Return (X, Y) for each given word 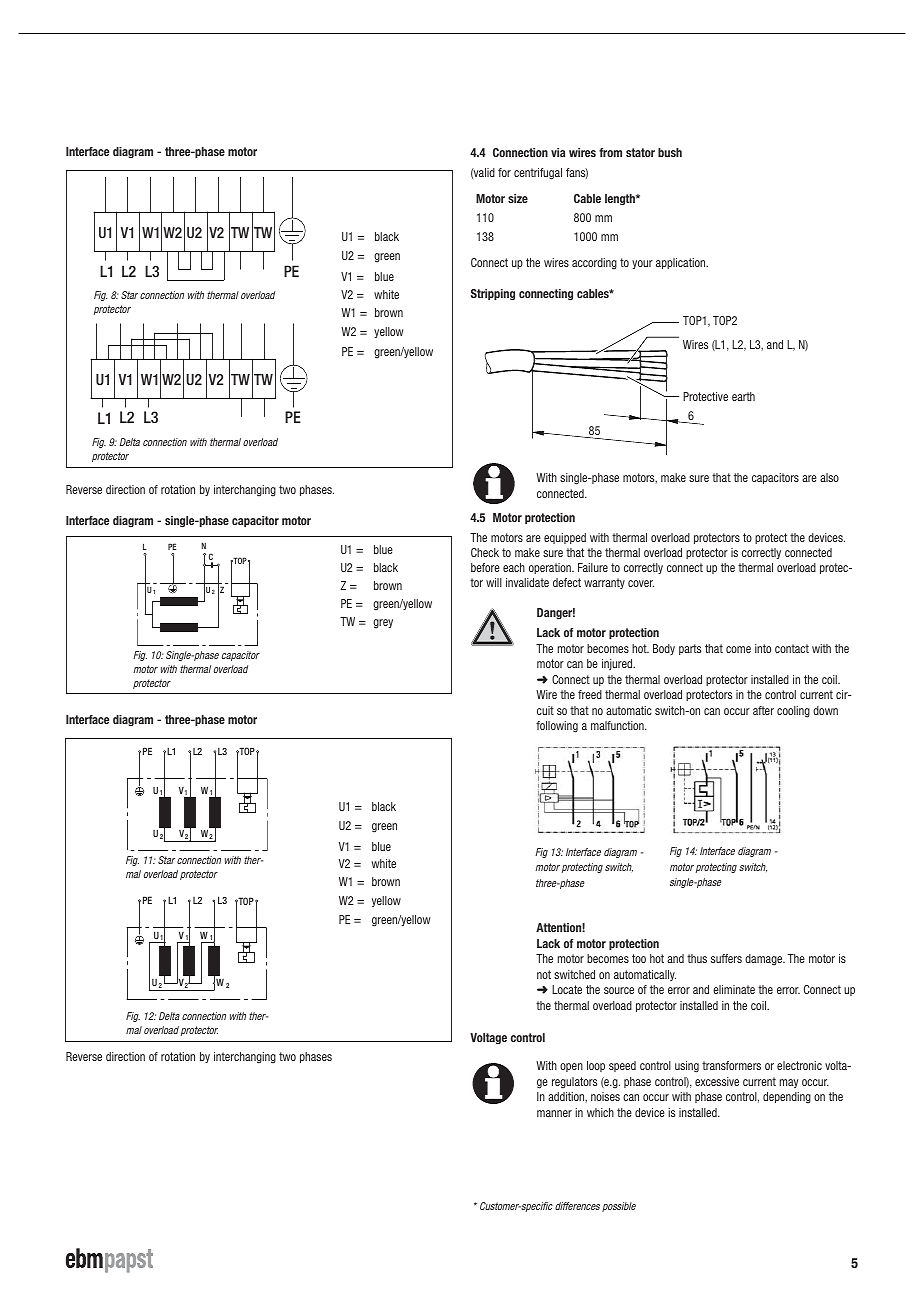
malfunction (618, 725)
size (518, 198)
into (763, 648)
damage (765, 960)
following (557, 727)
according (594, 264)
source (619, 990)
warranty (604, 583)
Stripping (493, 295)
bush (670, 152)
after (763, 710)
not (544, 974)
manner (554, 1113)
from (610, 152)
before (485, 567)
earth (743, 396)
